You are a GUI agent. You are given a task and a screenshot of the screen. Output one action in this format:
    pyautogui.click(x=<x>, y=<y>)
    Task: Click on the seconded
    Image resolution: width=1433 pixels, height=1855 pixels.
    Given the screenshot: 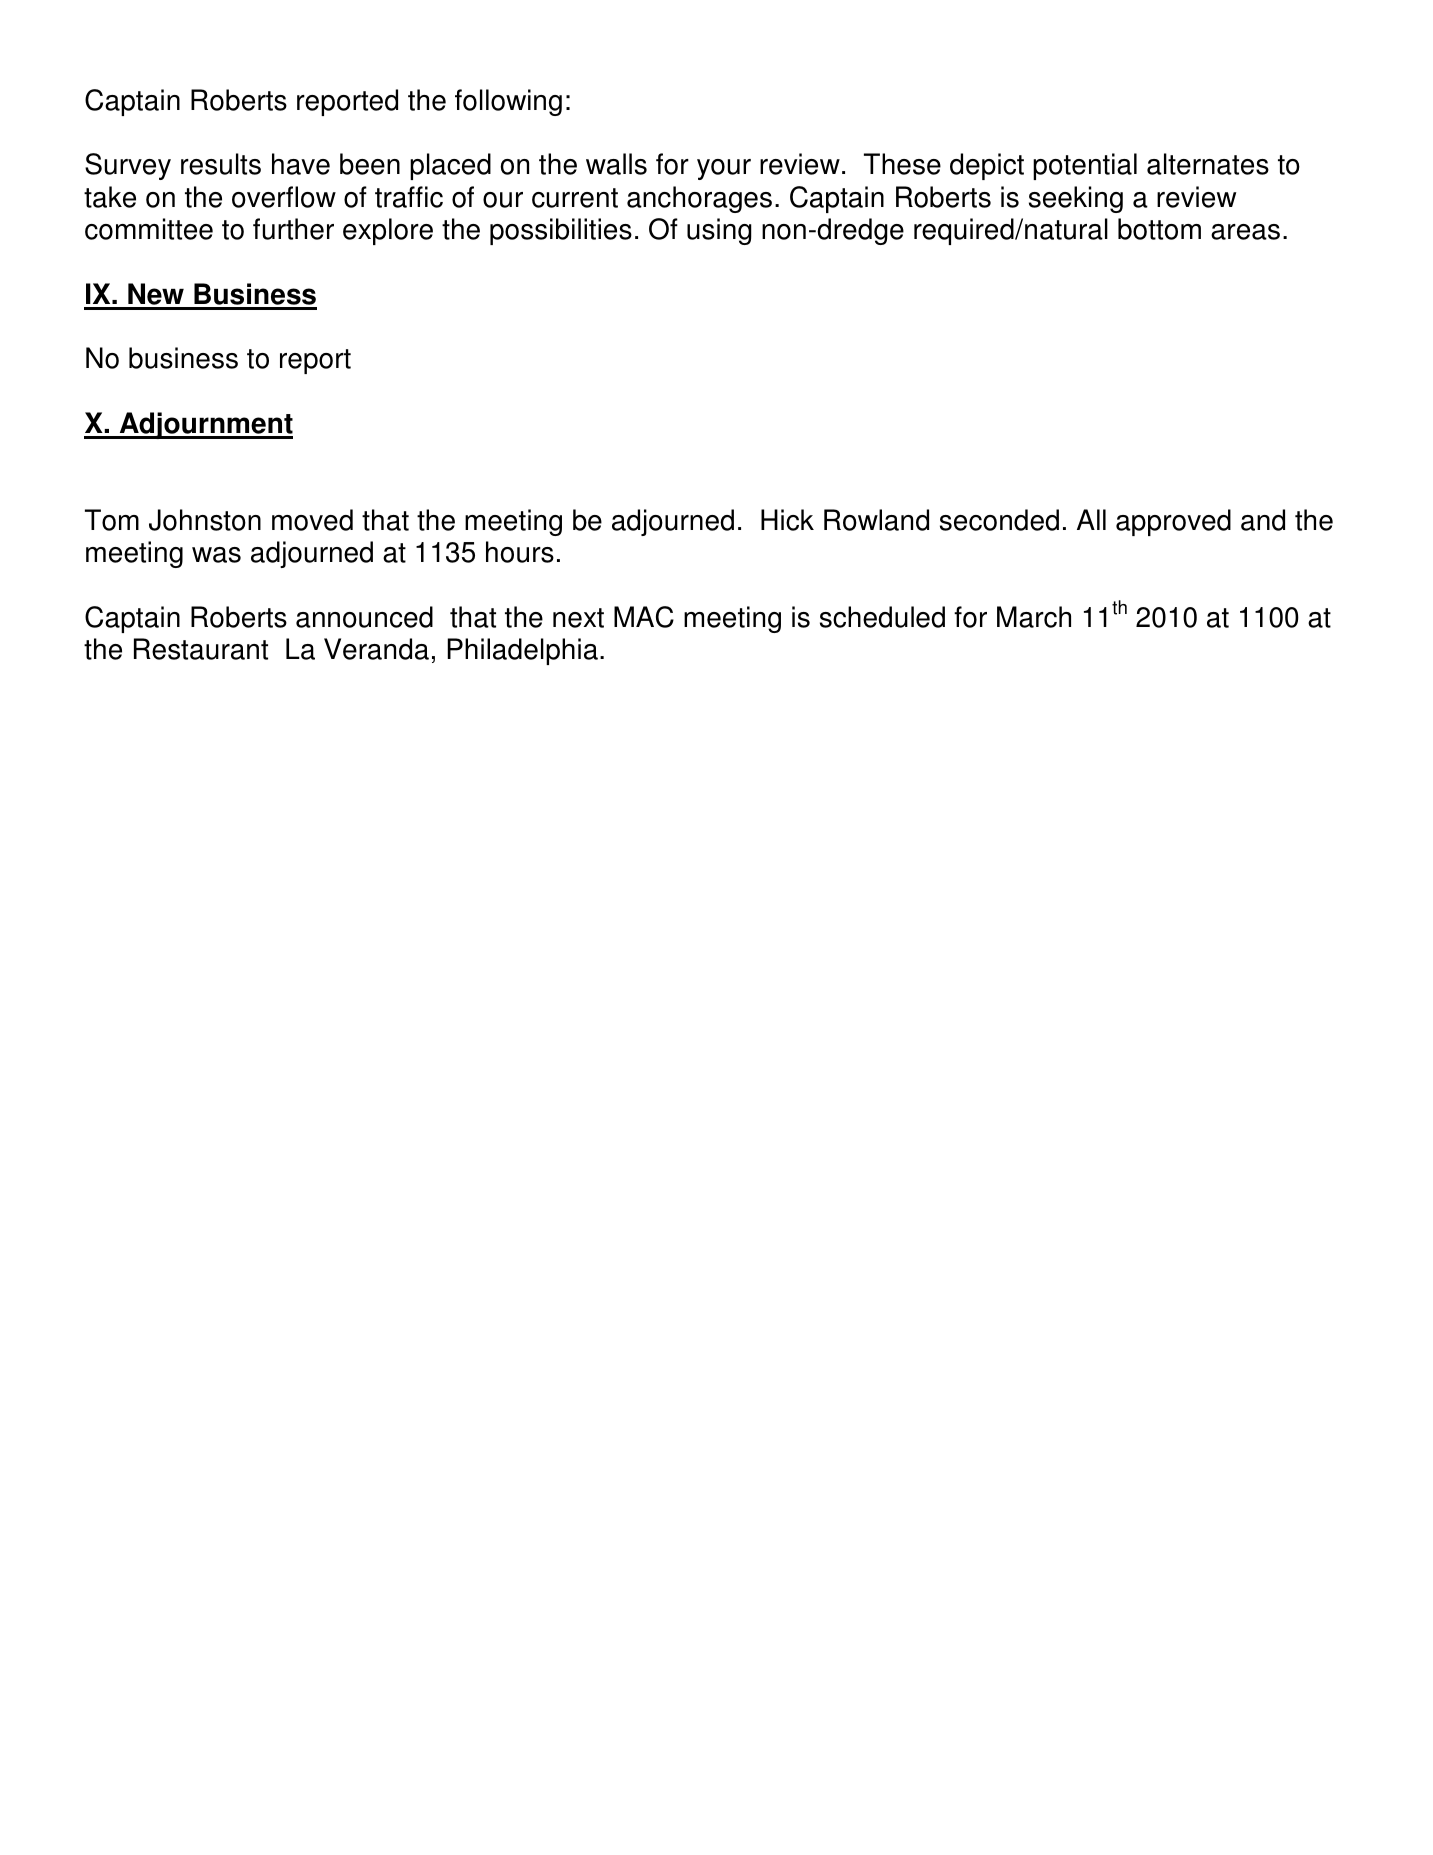 What is the action you would take?
    pyautogui.click(x=999, y=520)
